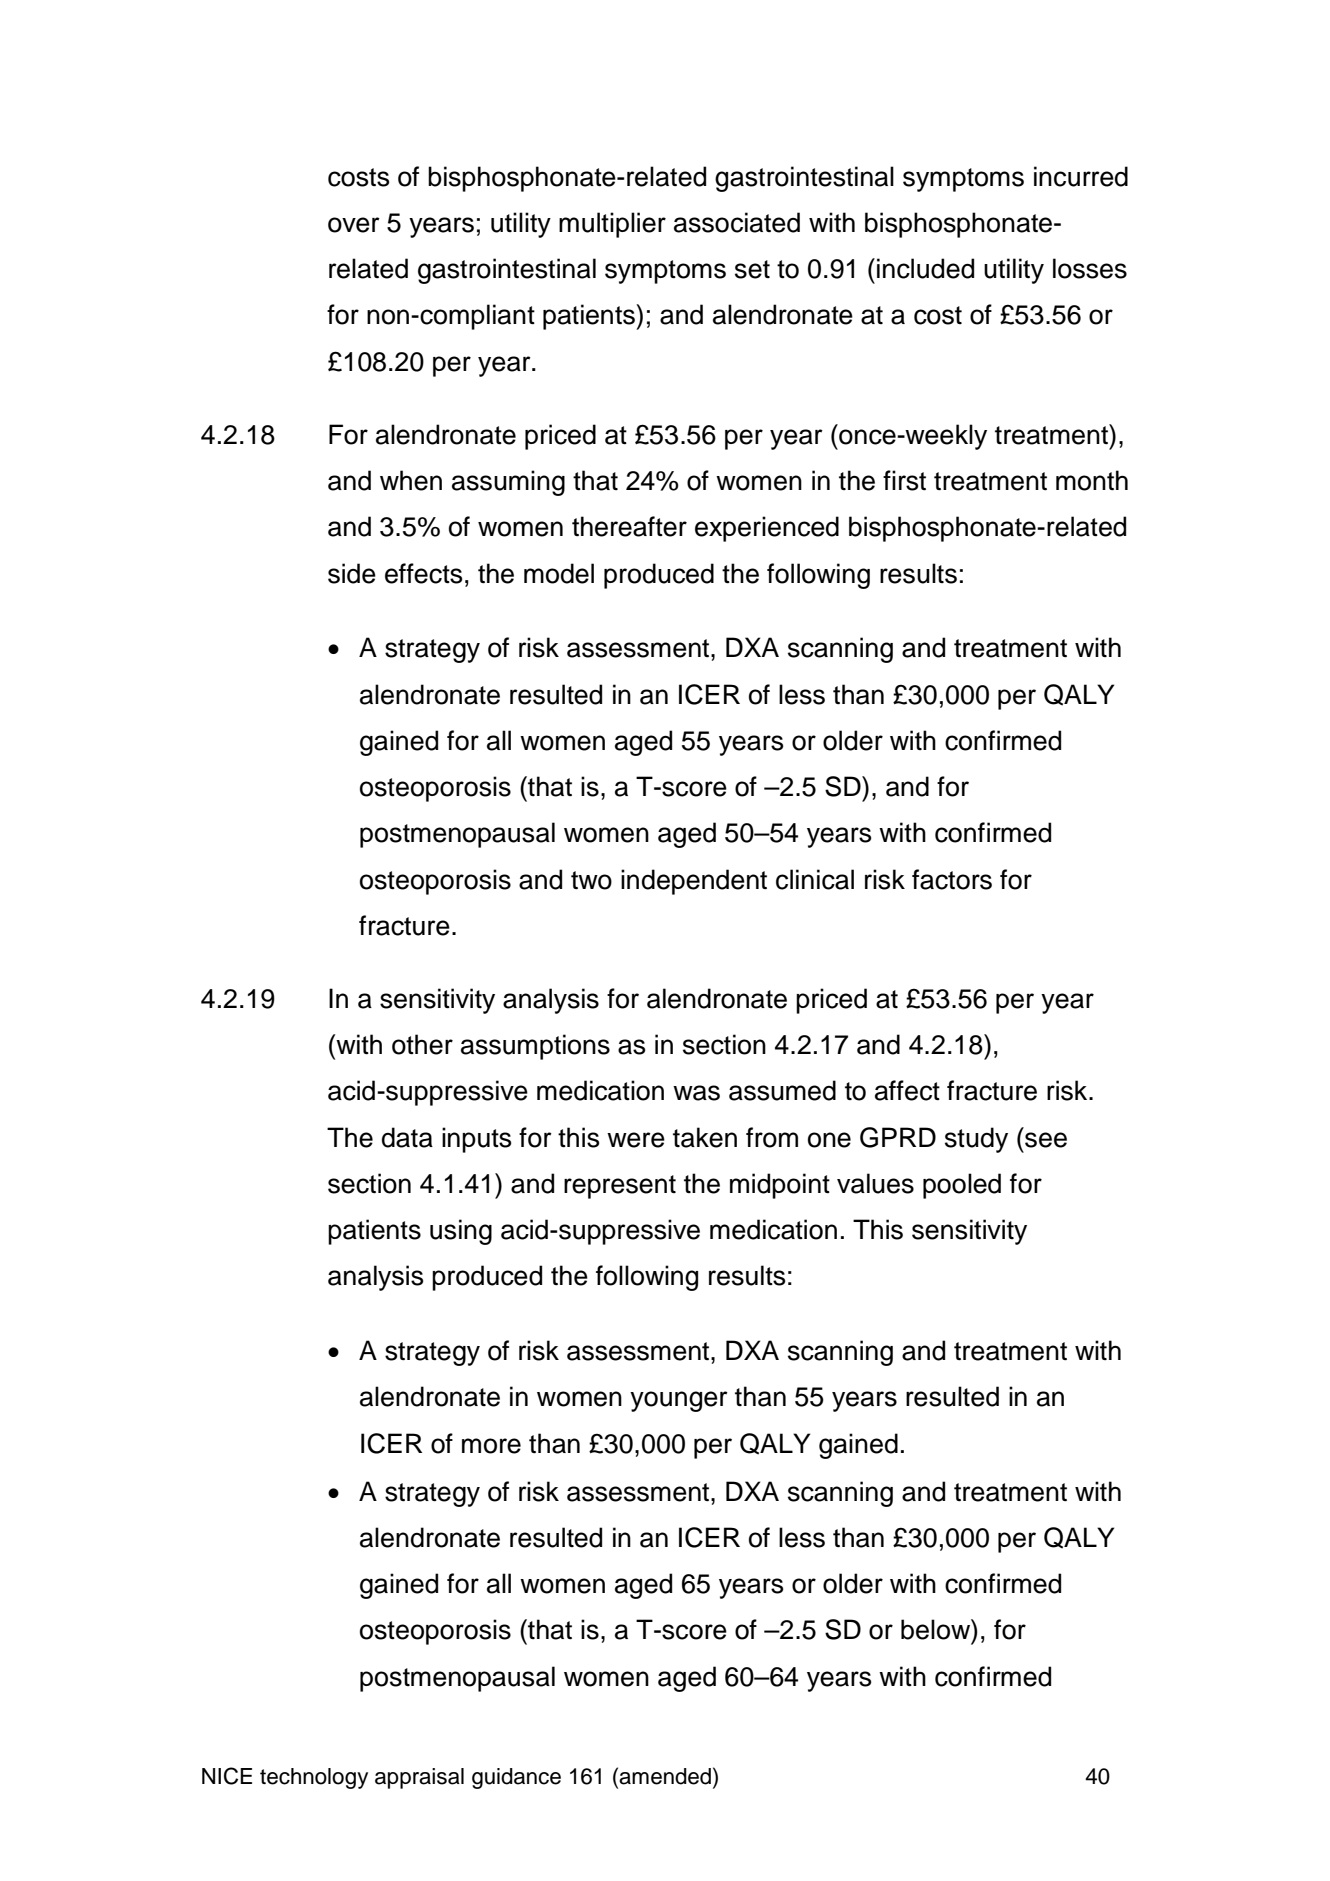 Image resolution: width=1330 pixels, height=1881 pixels. What do you see at coordinates (620, 1187) in the screenshot?
I see `represent` at bounding box center [620, 1187].
